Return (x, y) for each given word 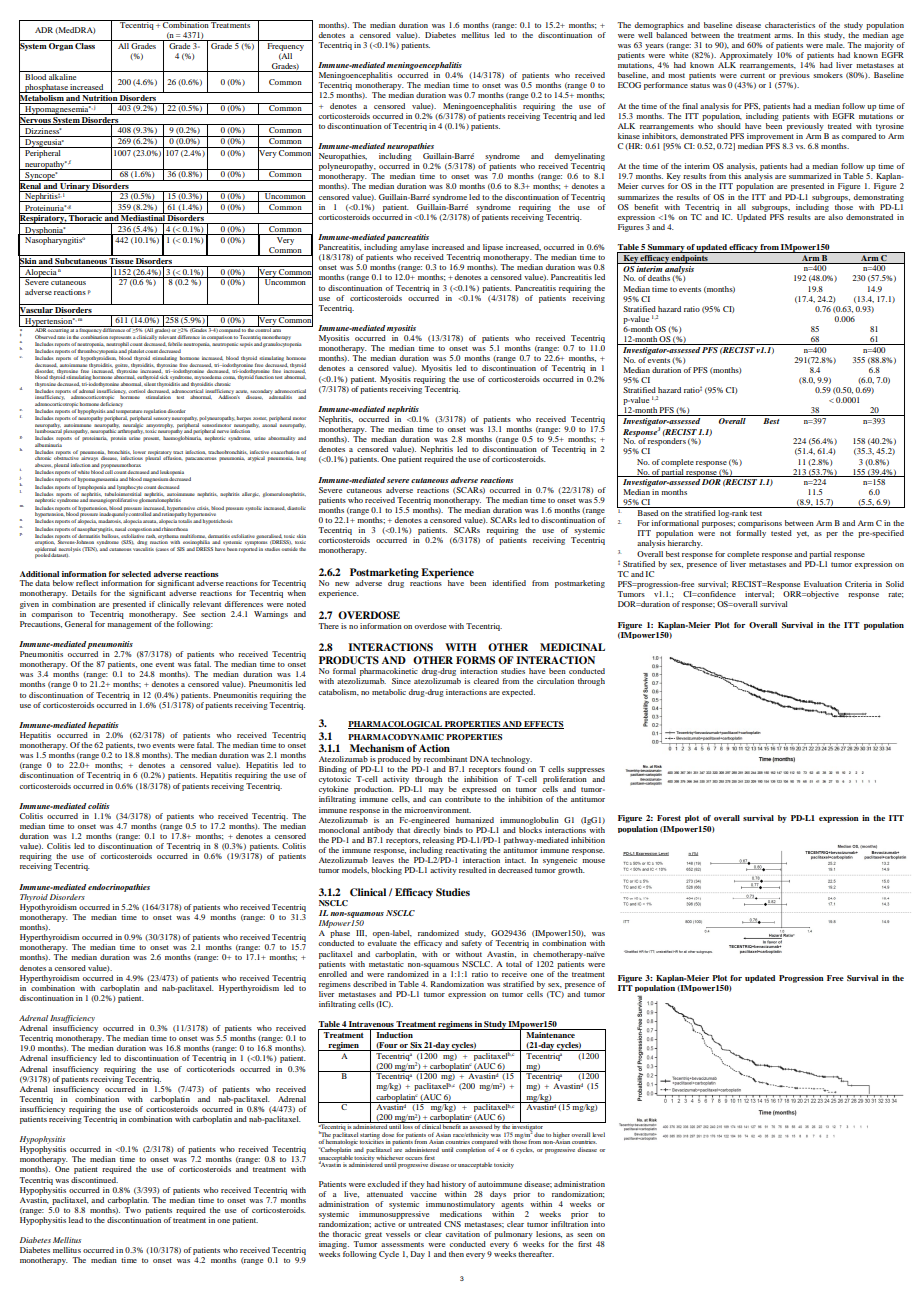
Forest (669, 818)
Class (85, 46)
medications (461, 1214)
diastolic (296, 508)
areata (150, 521)
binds (453, 830)
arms (783, 36)
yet (803, 534)
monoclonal (339, 830)
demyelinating (580, 157)
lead (76, 1220)
